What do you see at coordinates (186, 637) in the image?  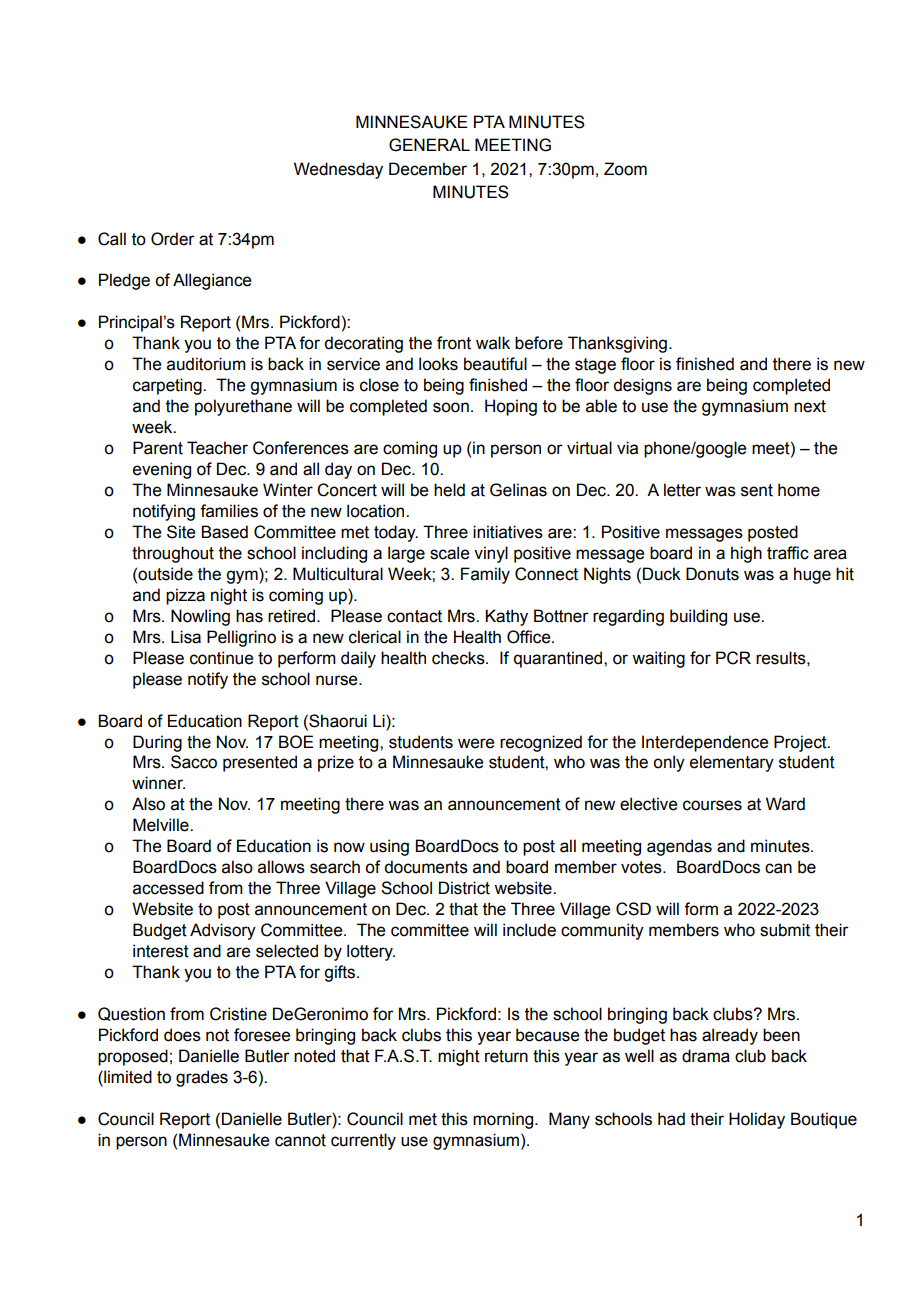 I see `Lisa` at bounding box center [186, 637].
